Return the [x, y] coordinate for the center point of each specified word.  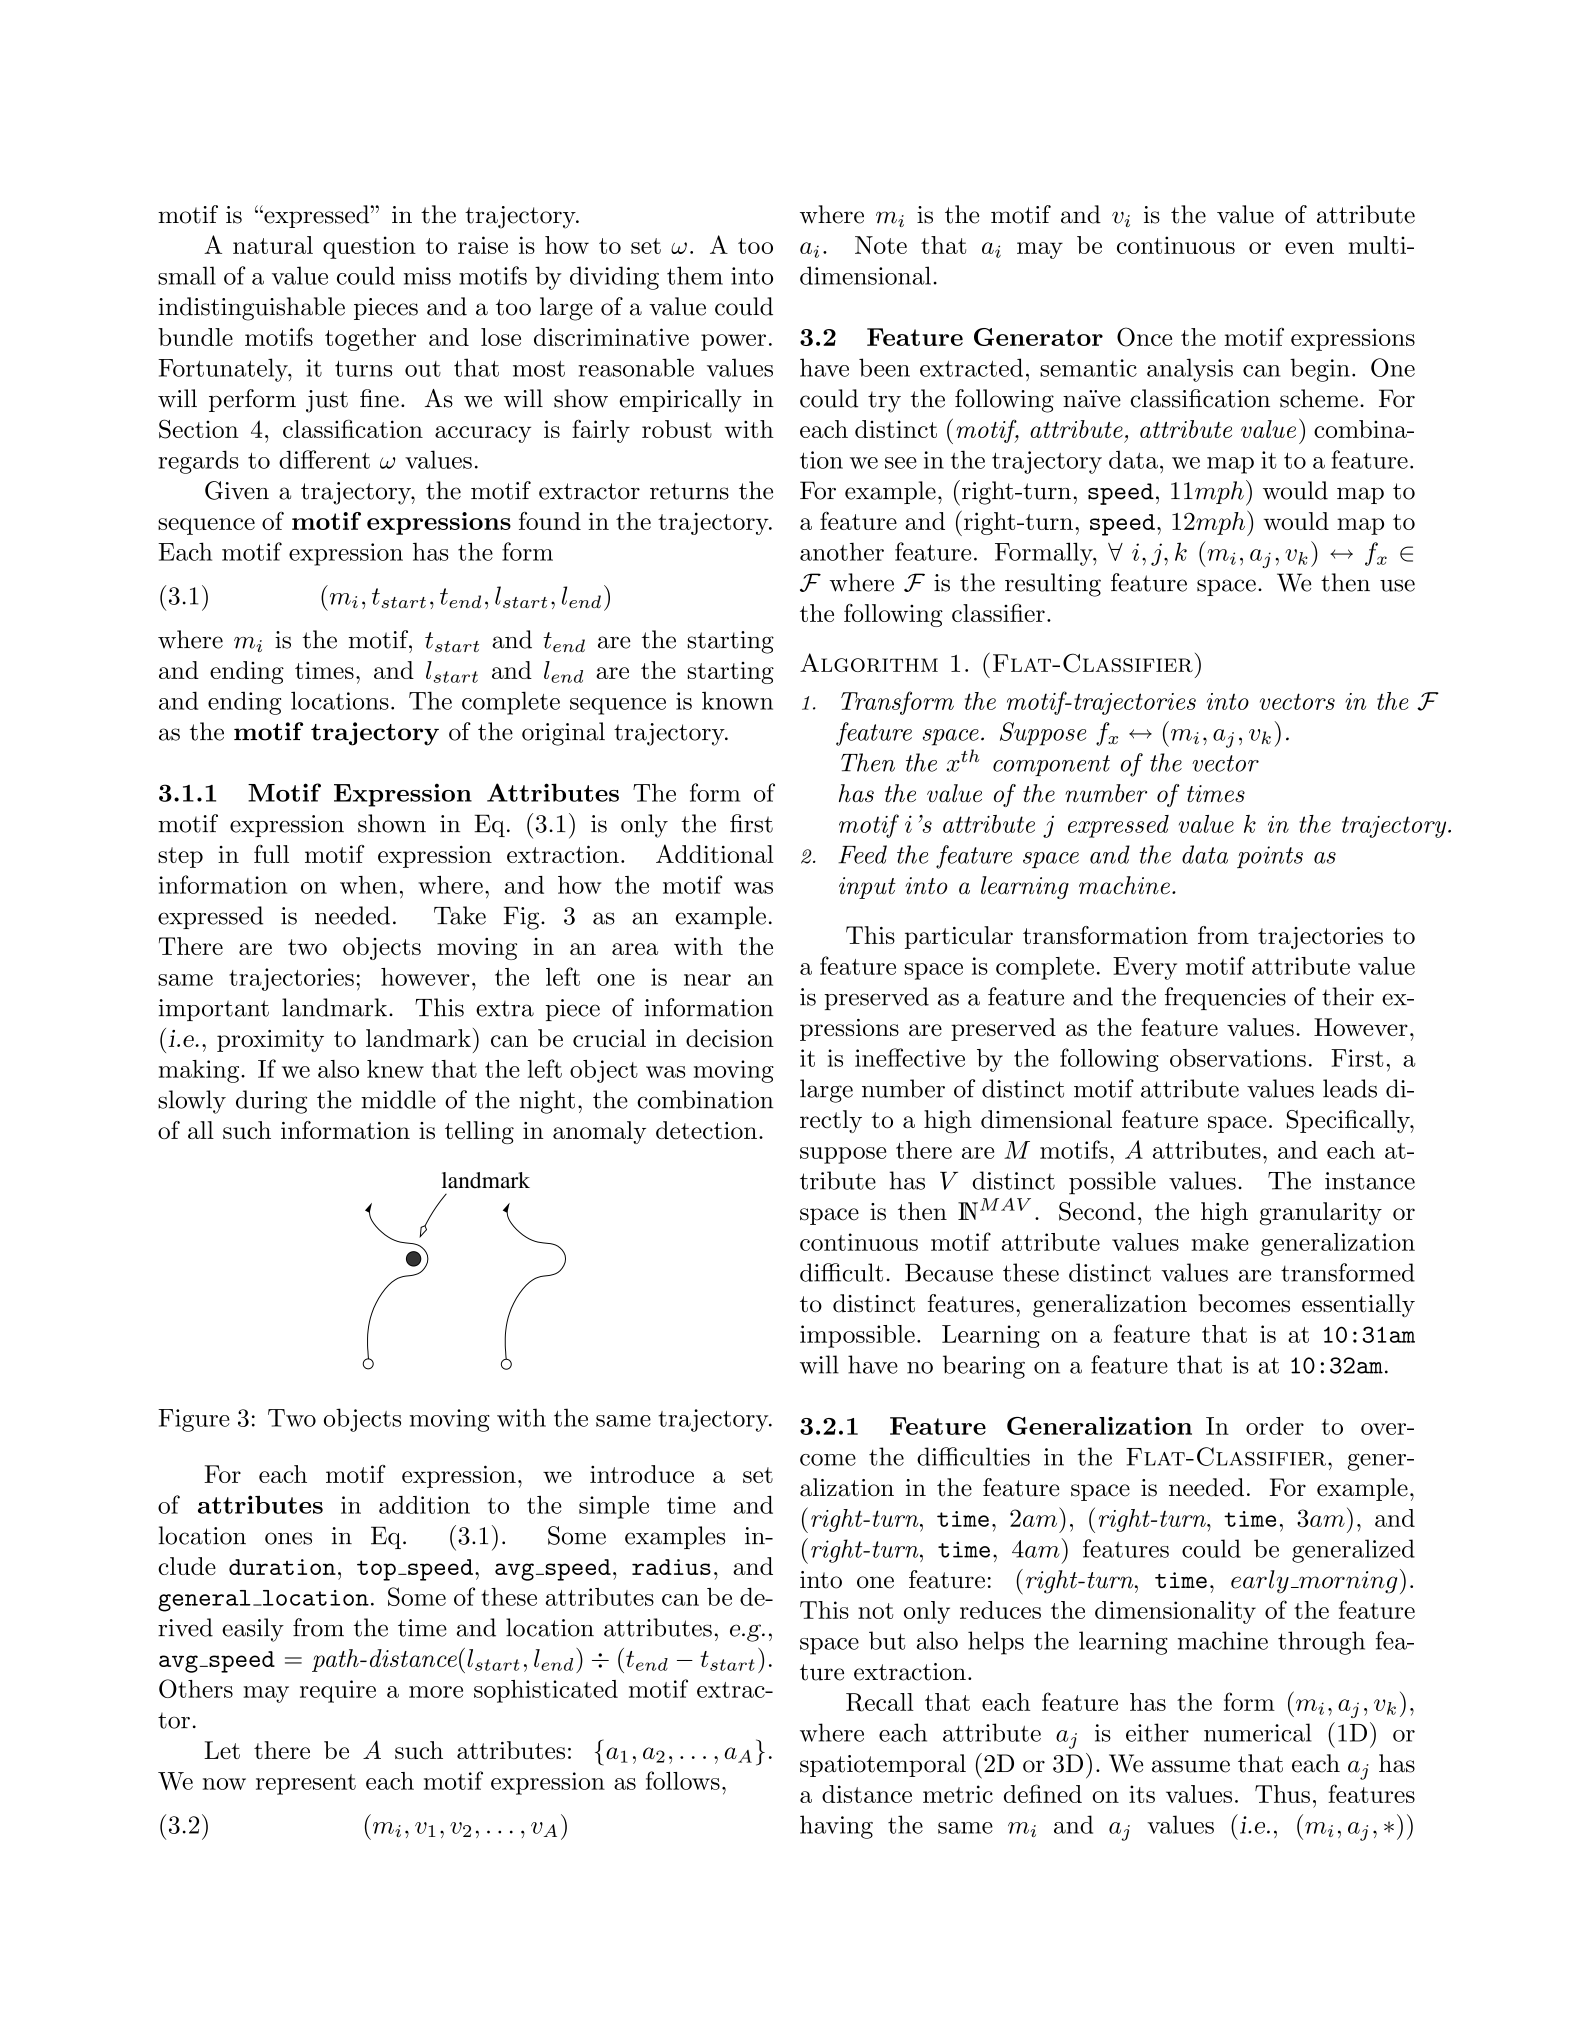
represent [306, 1784]
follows [683, 1780]
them [695, 275]
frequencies [1225, 998]
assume [1191, 1766]
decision [730, 1038]
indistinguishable [251, 309]
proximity [270, 1041]
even [1309, 248]
